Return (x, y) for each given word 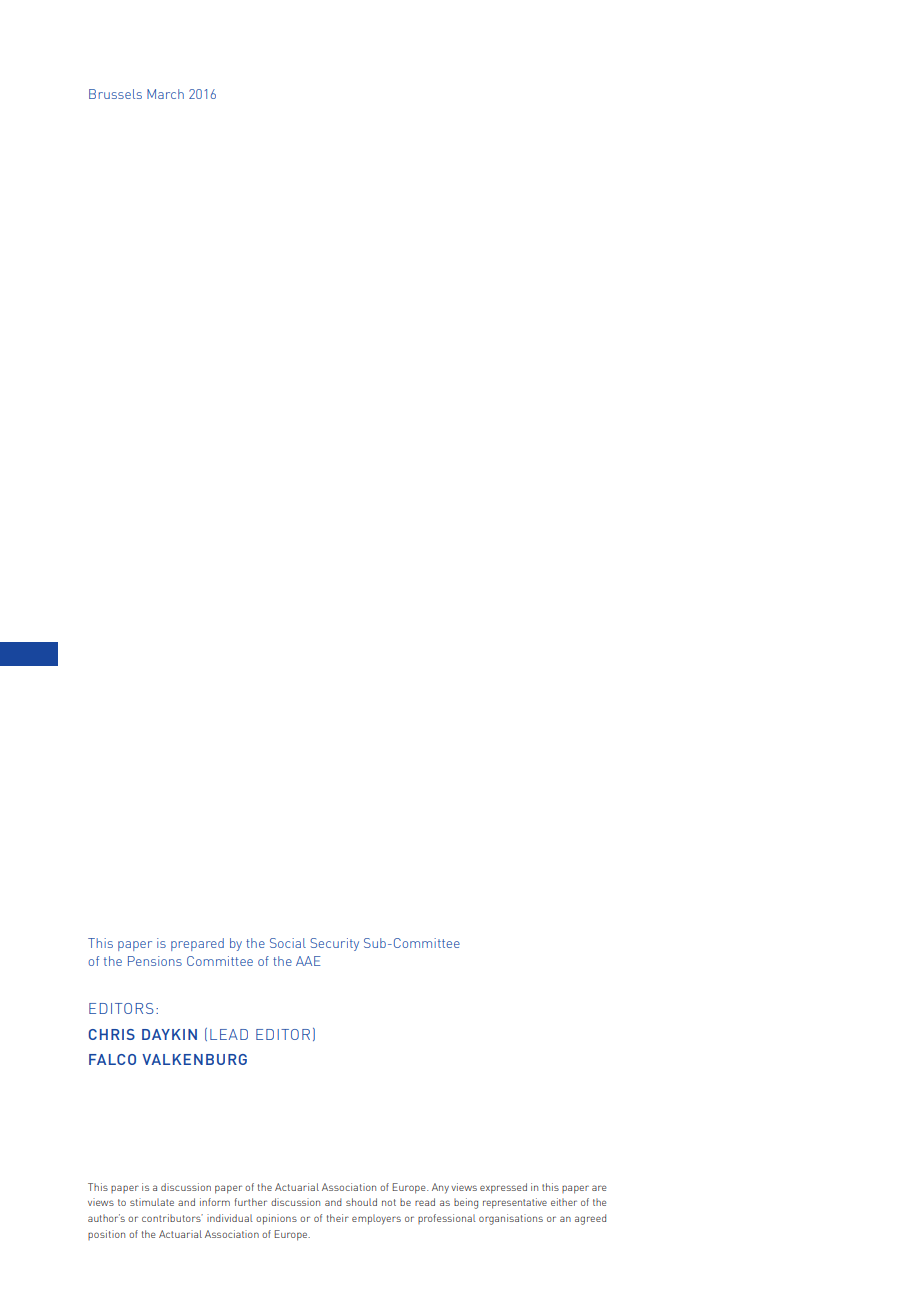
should (361, 1202)
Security (334, 944)
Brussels (115, 94)
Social (288, 943)
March (165, 94)
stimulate (152, 1202)
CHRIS (112, 1034)
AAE (308, 961)
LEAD (229, 1034)
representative (515, 1203)
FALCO (112, 1059)
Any (440, 1188)
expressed (503, 1188)
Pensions (155, 961)
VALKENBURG (194, 1059)
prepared (197, 944)
